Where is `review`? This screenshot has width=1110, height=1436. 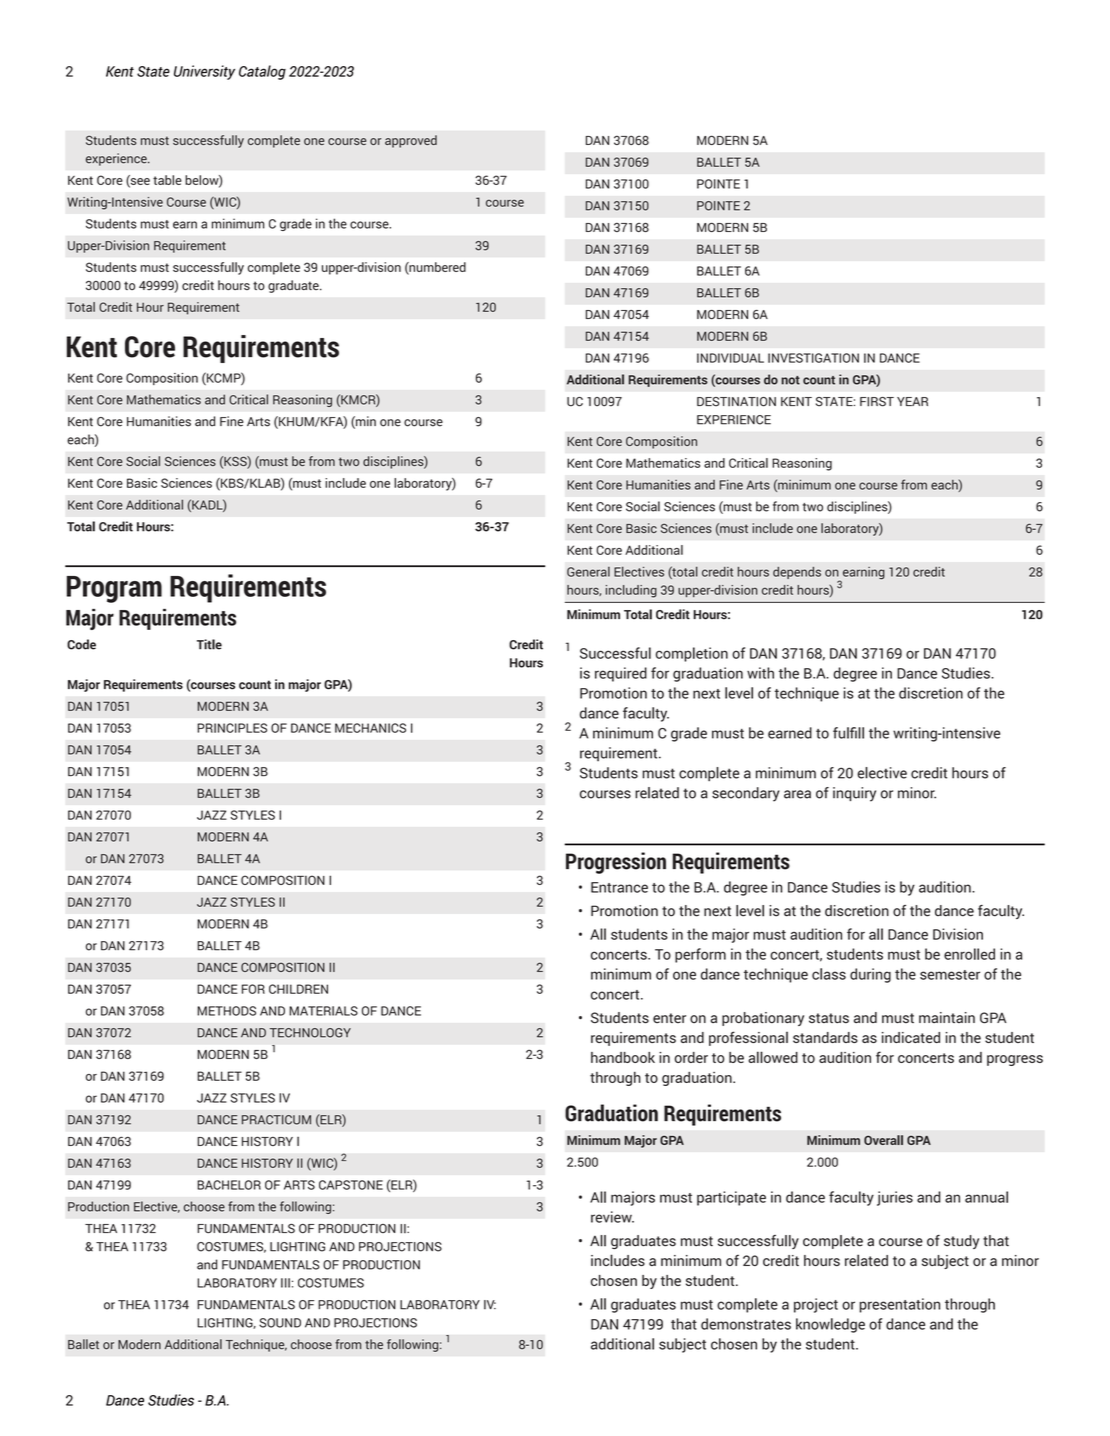 review is located at coordinates (612, 1217).
